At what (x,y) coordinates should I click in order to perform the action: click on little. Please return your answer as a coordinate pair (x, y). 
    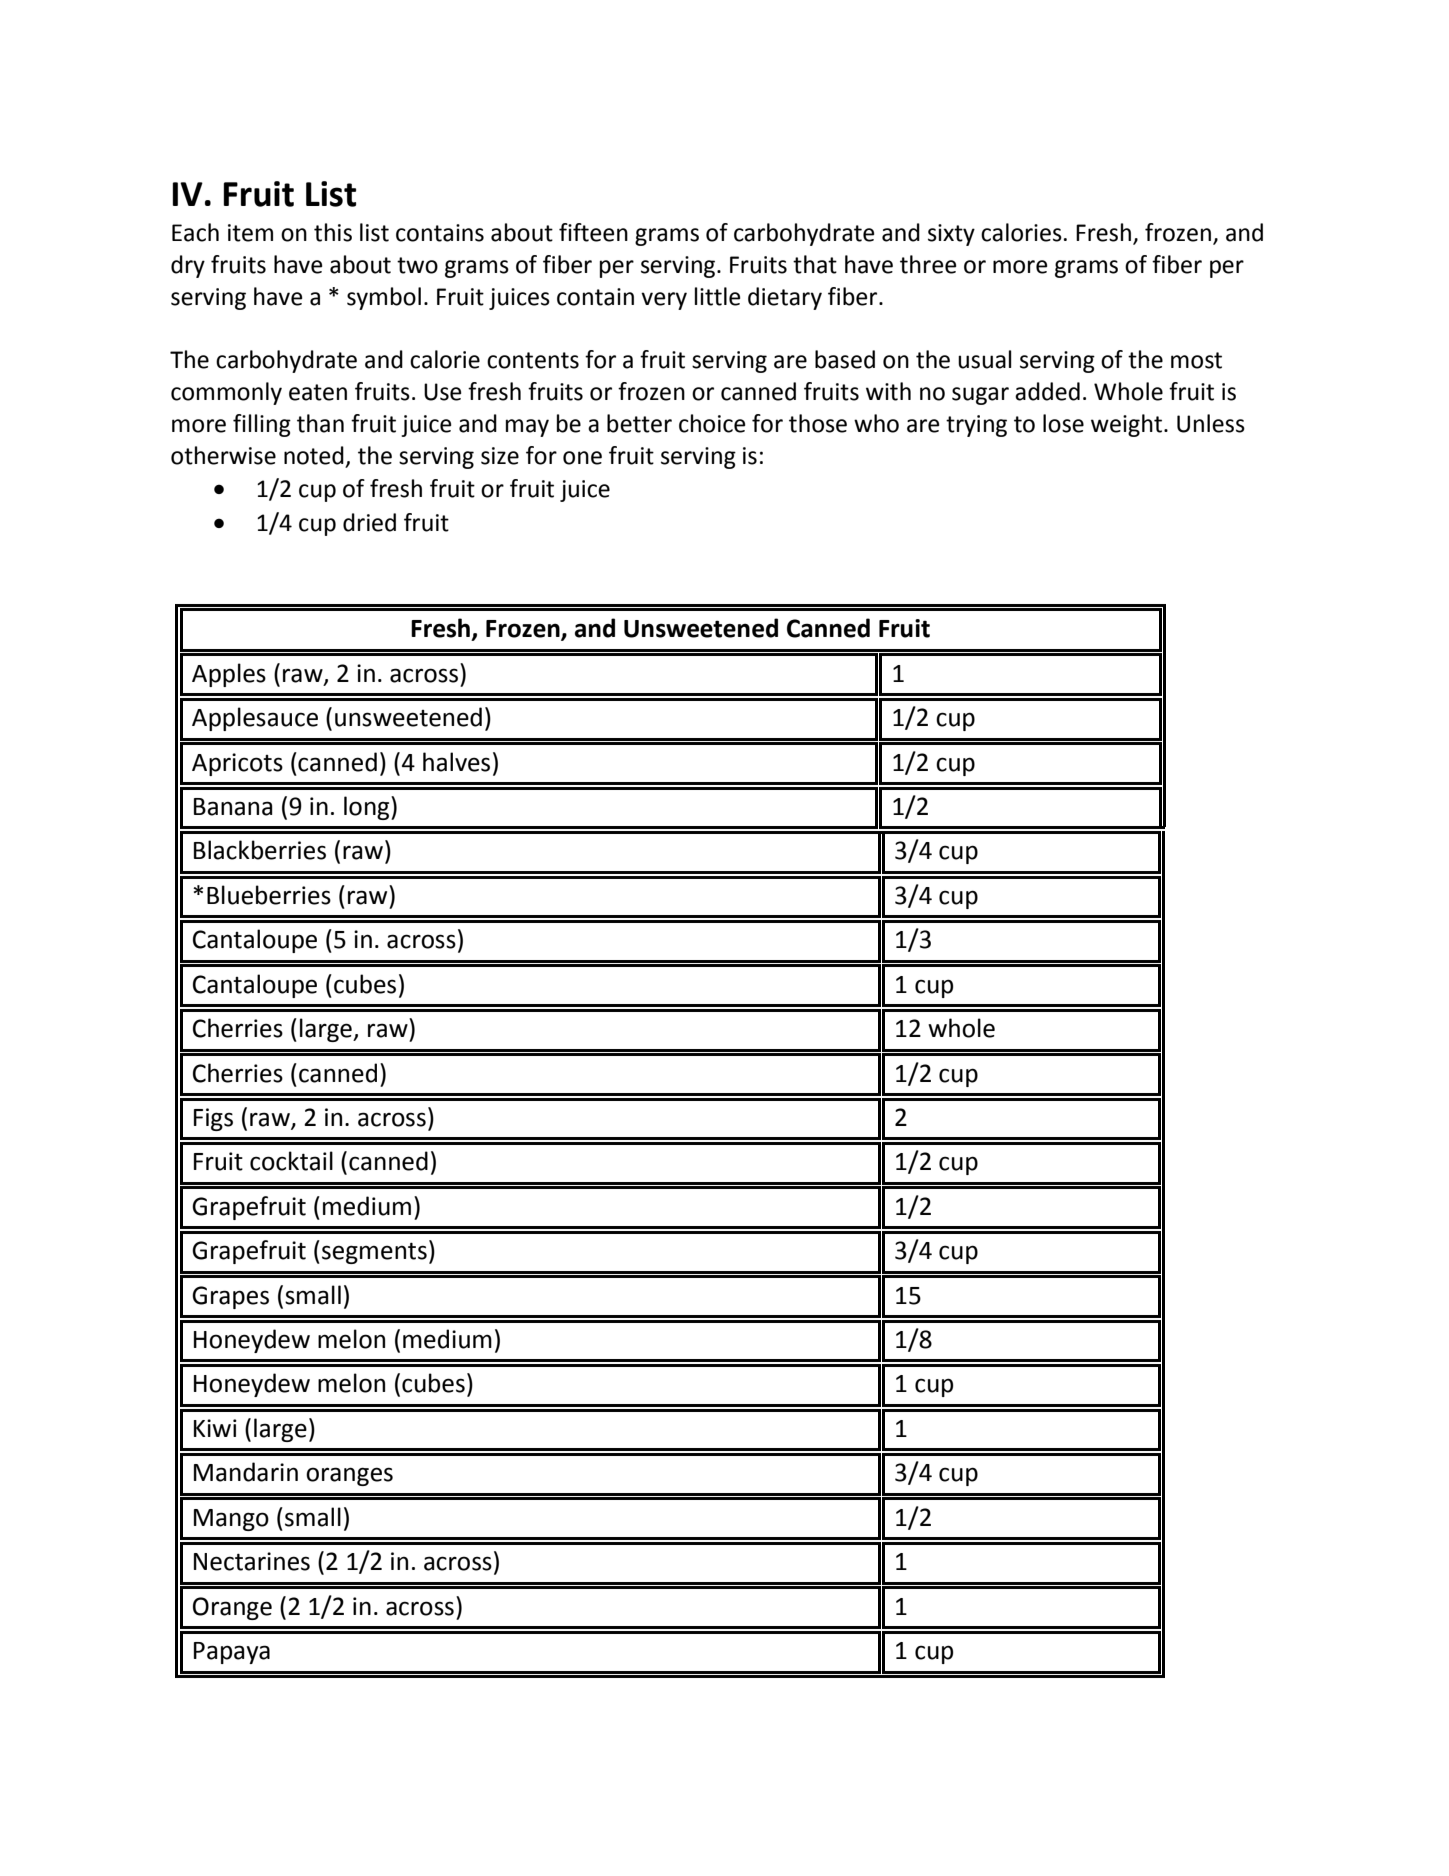
    Looking at the image, I should click on (717, 296).
